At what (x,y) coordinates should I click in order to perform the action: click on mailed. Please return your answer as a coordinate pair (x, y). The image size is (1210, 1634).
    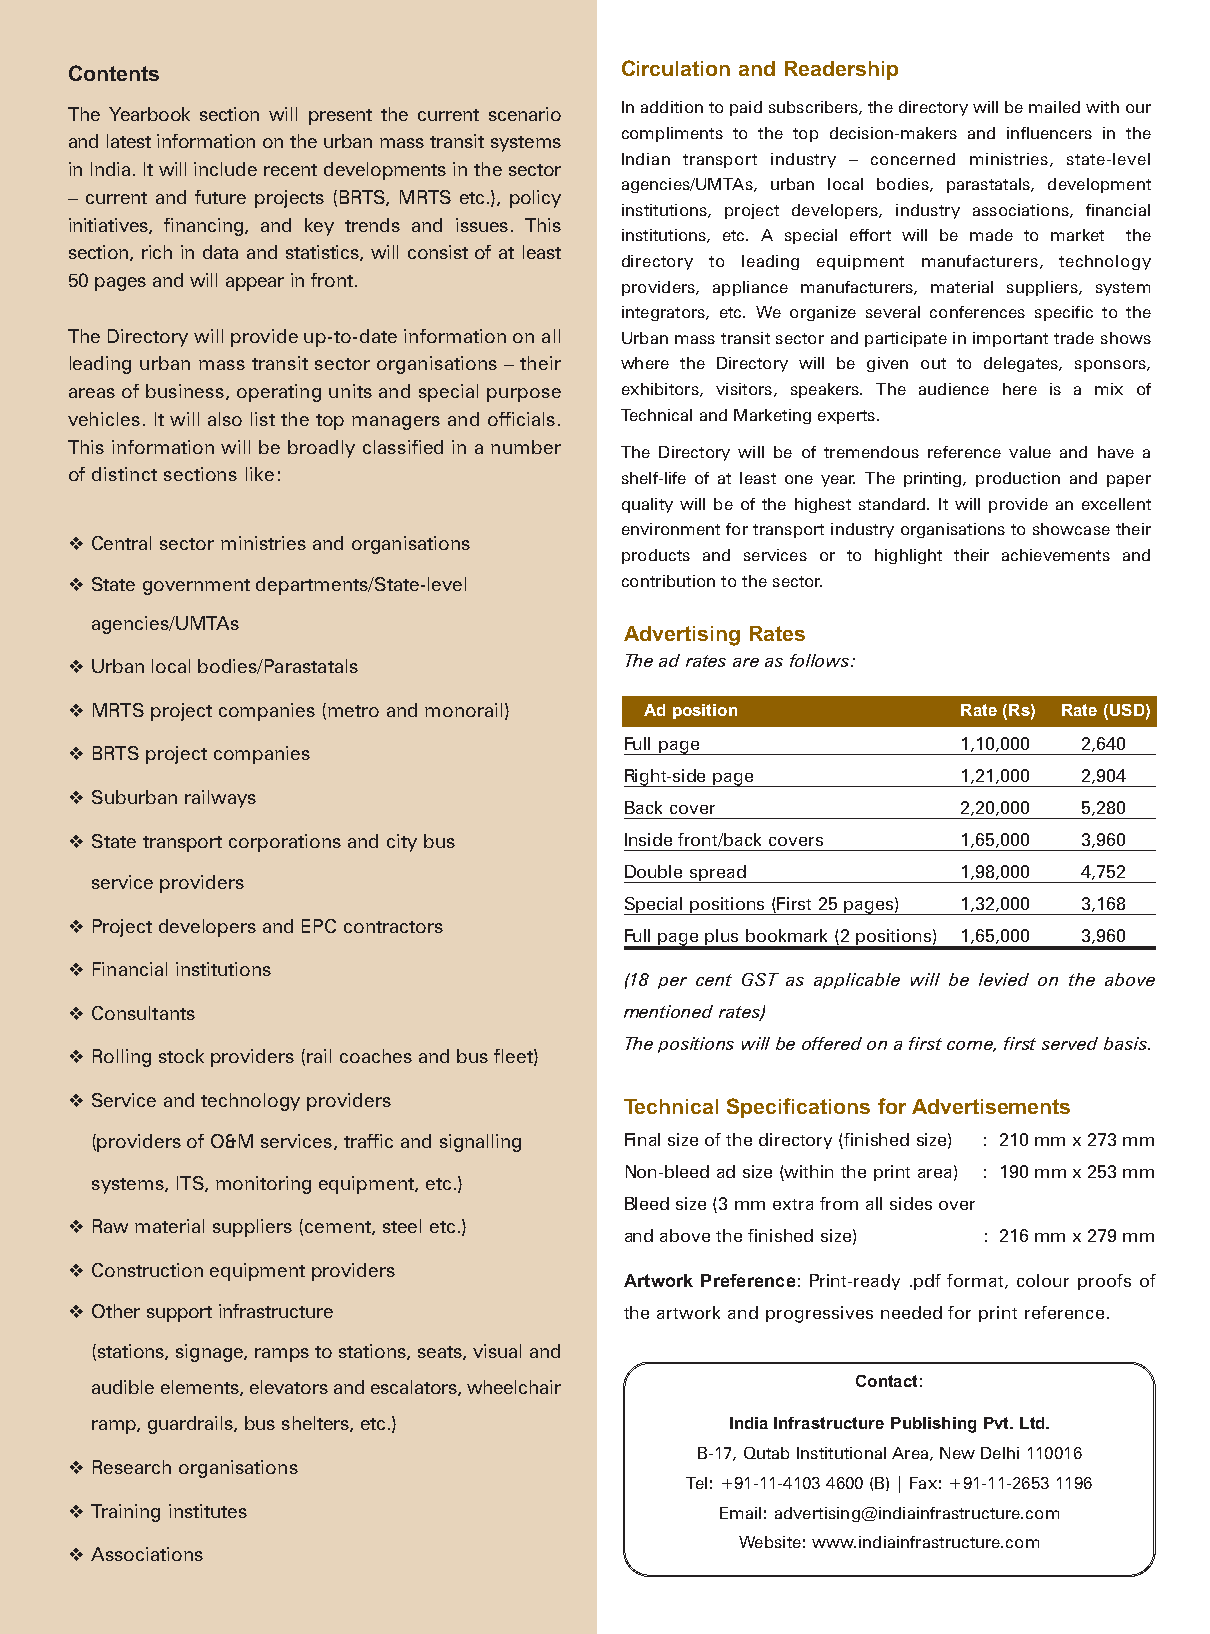
    Looking at the image, I should click on (1054, 107).
